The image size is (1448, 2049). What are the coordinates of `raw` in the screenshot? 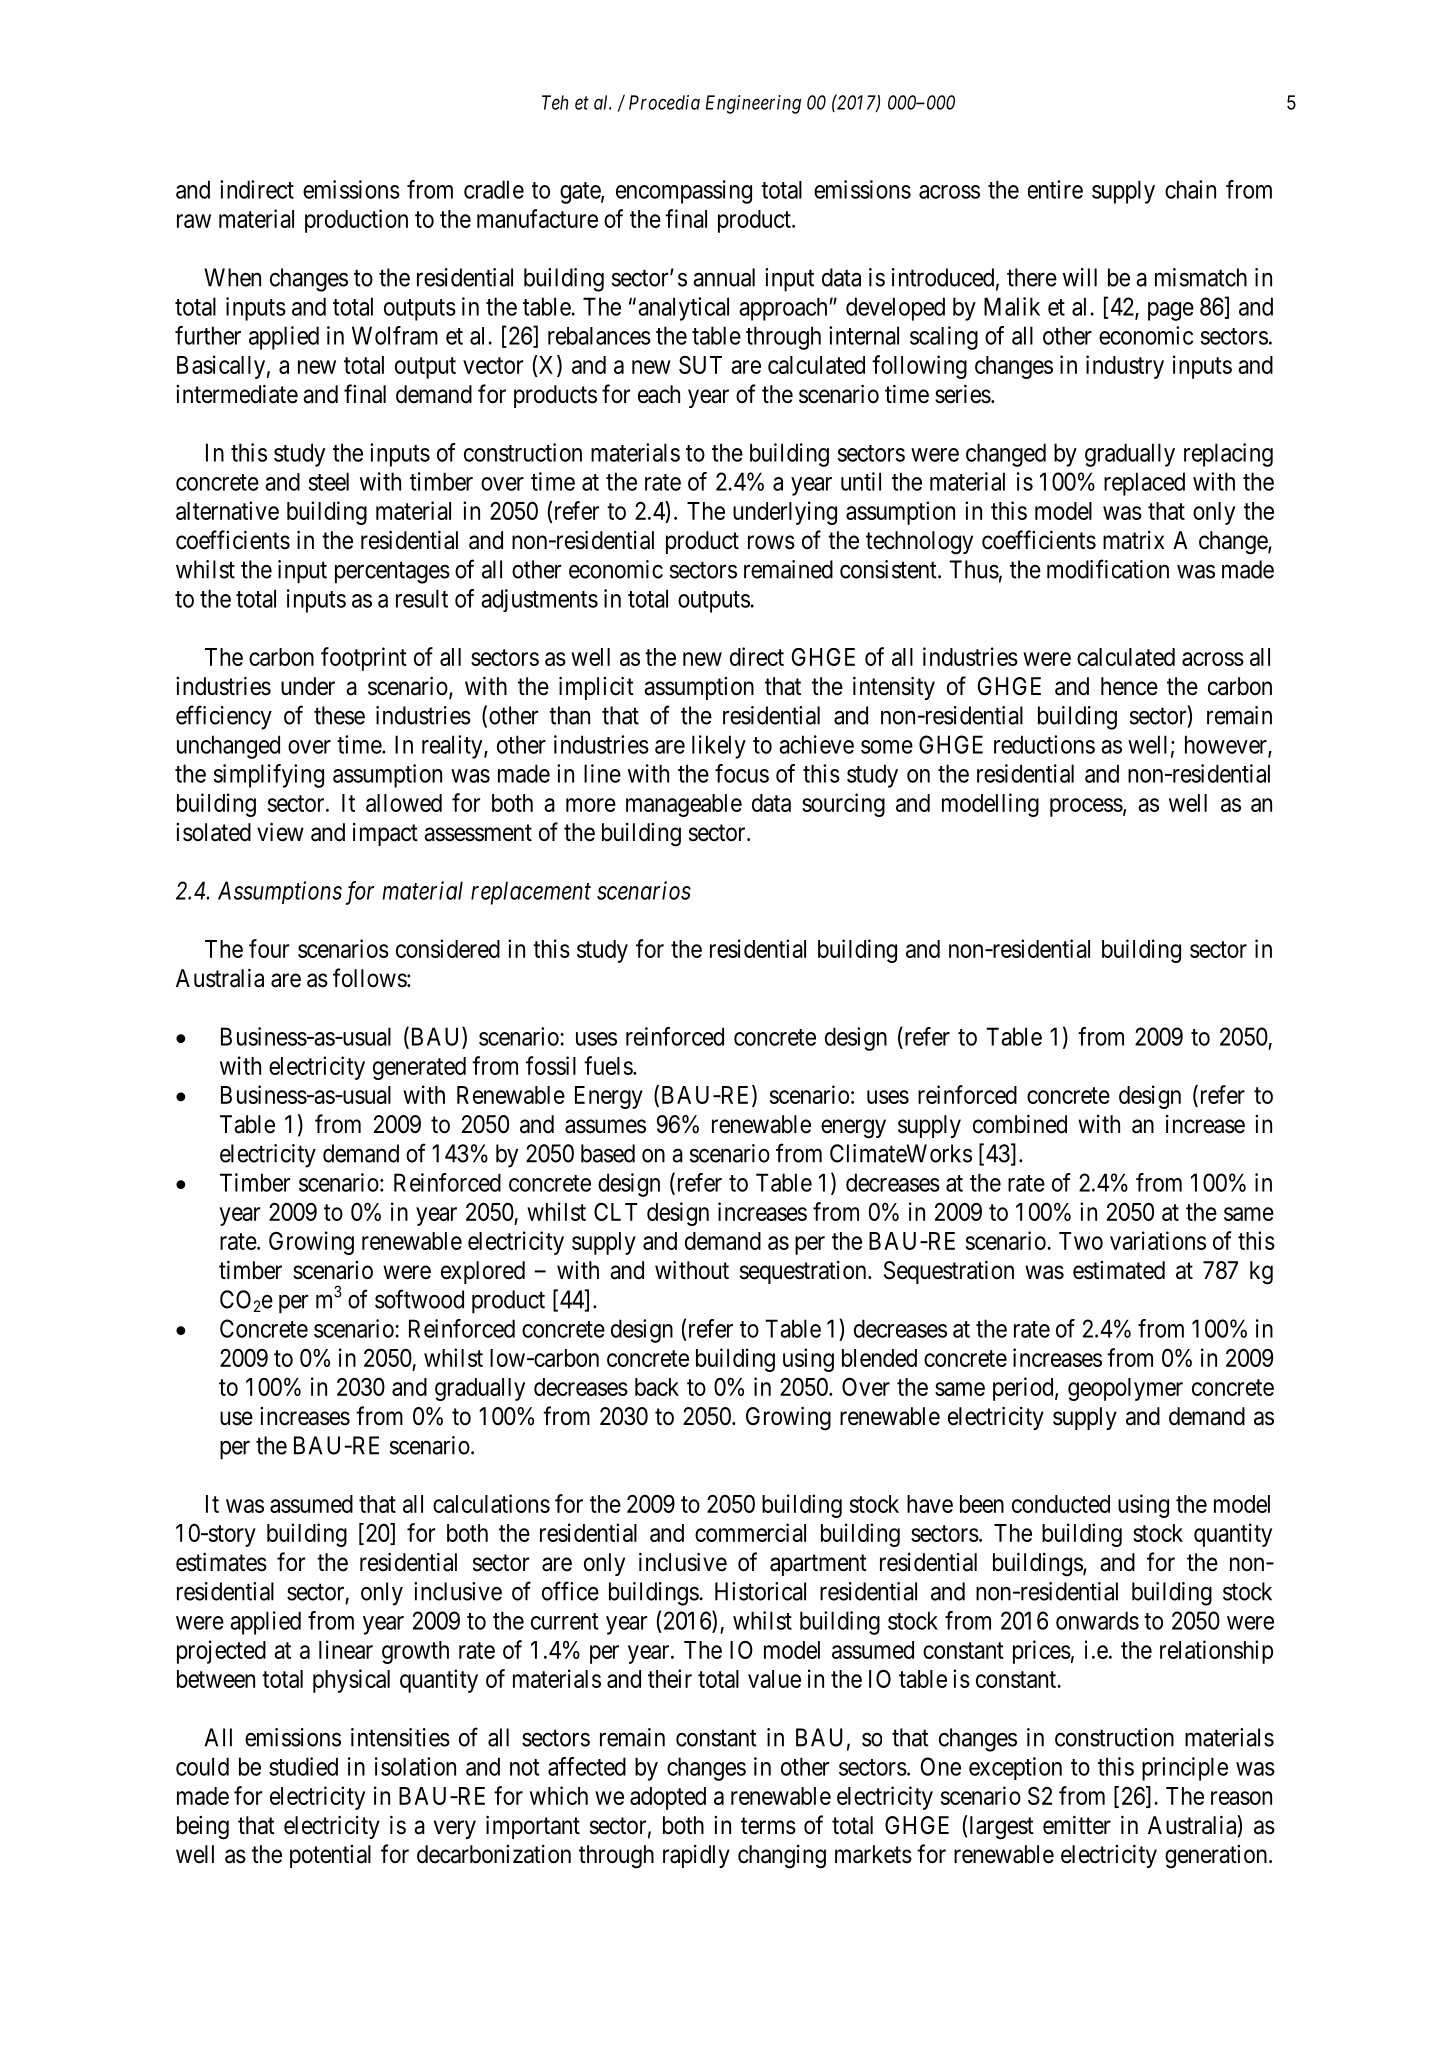 It's located at (194, 221).
